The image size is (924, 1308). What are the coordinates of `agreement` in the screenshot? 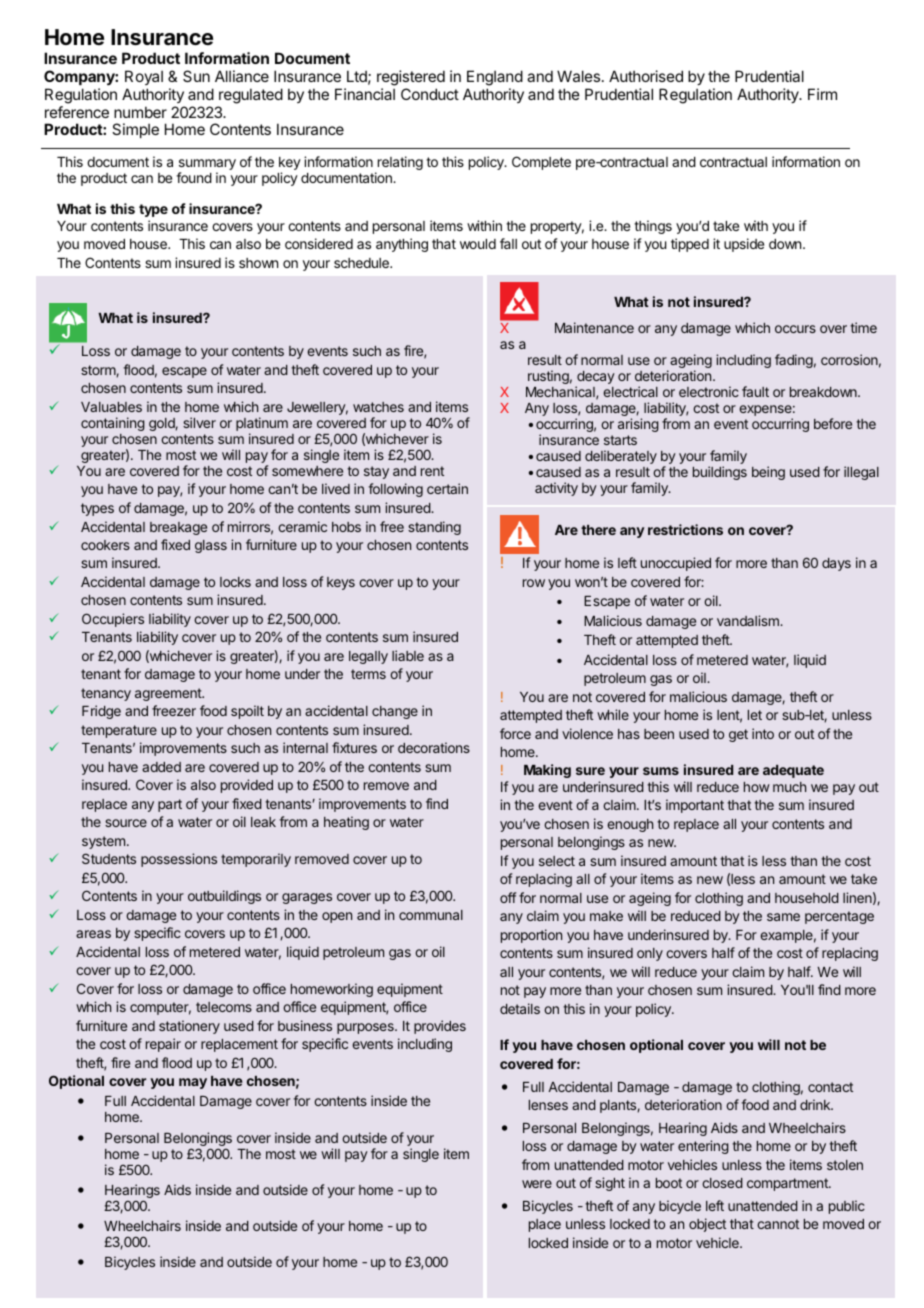 It's located at (169, 694).
